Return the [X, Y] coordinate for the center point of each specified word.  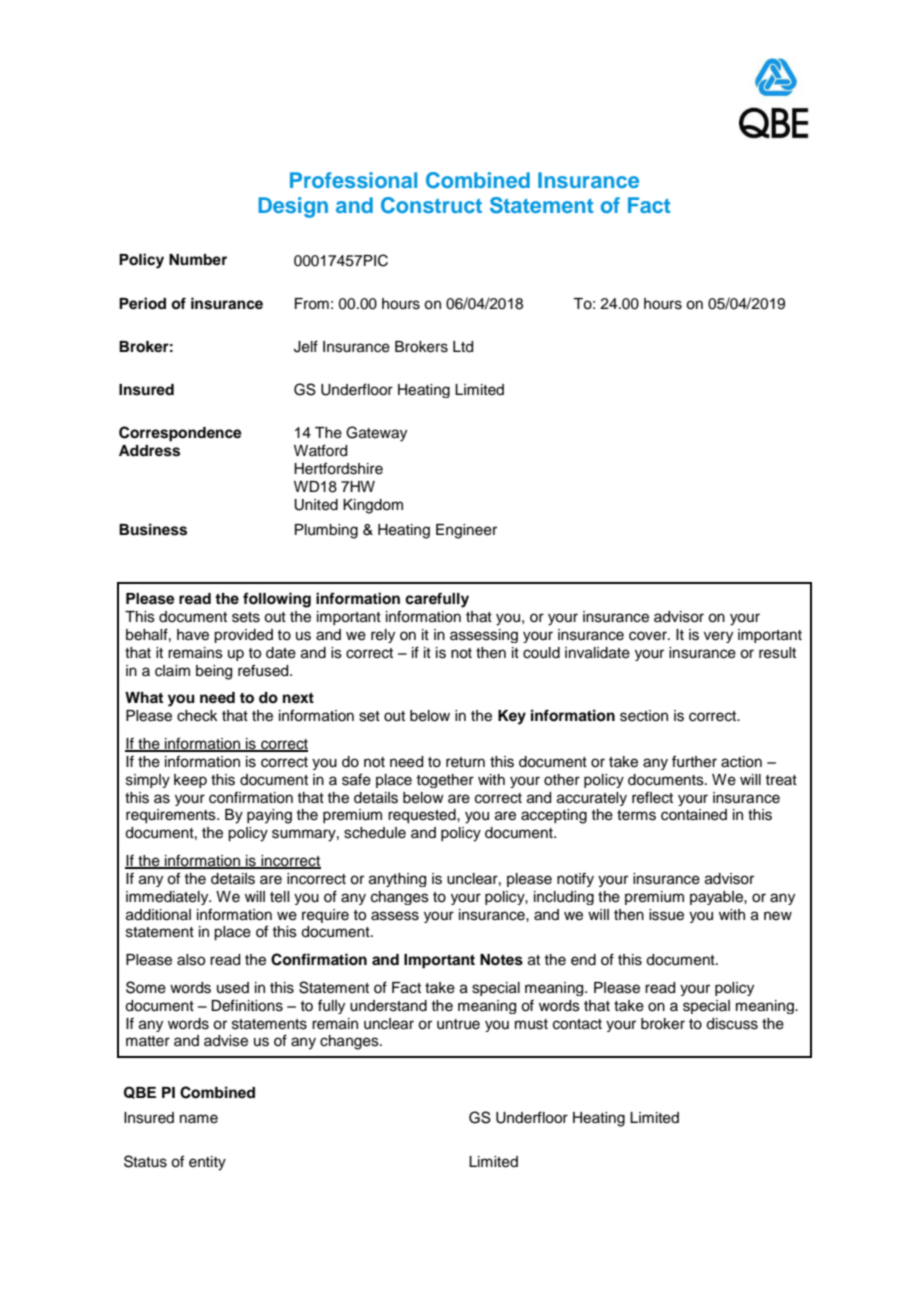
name [199, 1119]
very [718, 637]
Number [198, 259]
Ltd [463, 347]
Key [512, 717]
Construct [431, 205]
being [214, 672]
